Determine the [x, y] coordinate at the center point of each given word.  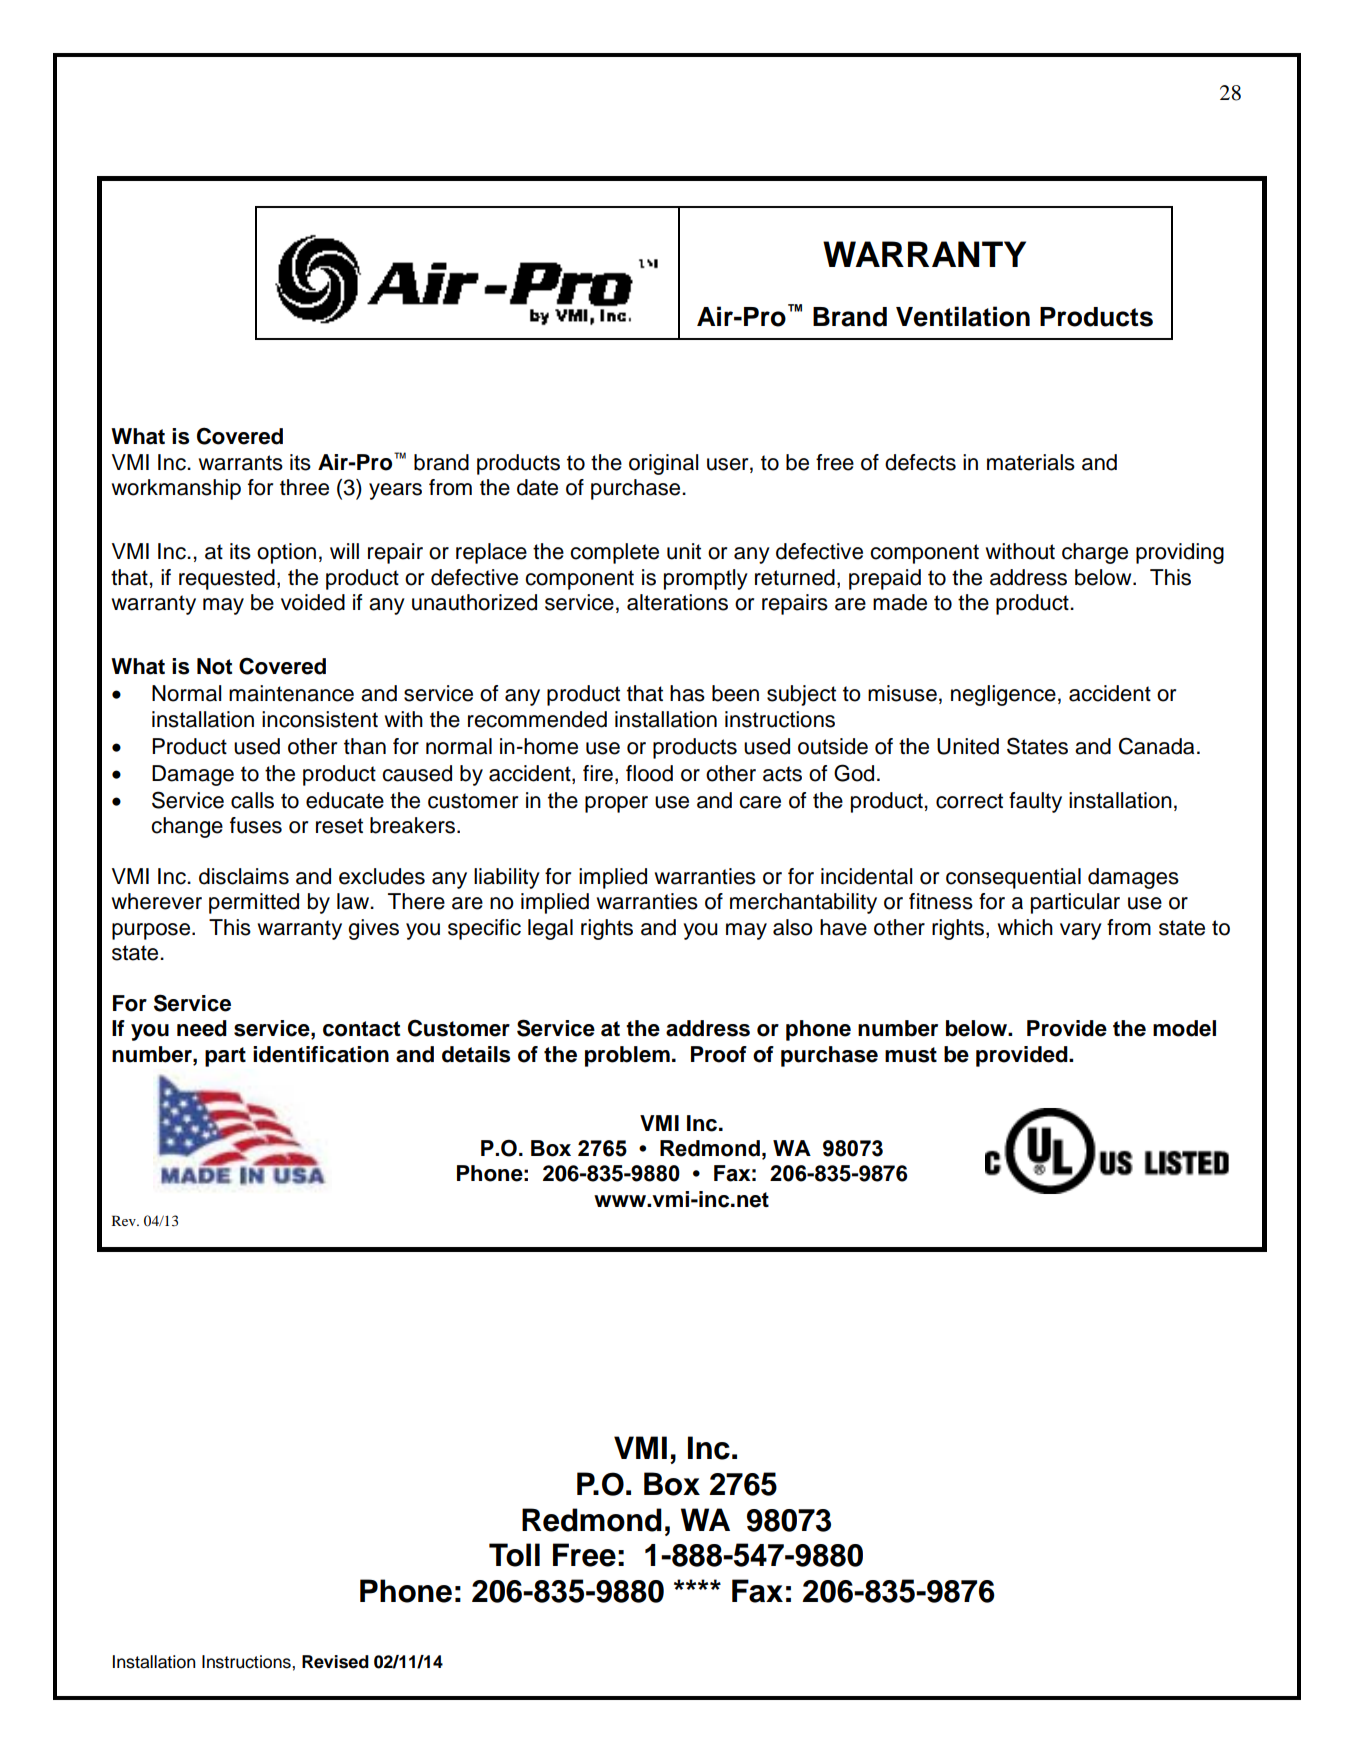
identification [321, 1054]
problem [627, 1056]
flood [649, 773]
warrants [241, 463]
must [911, 1055]
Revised [335, 1662]
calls [252, 800]
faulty [1035, 802]
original [663, 464]
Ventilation [963, 316]
